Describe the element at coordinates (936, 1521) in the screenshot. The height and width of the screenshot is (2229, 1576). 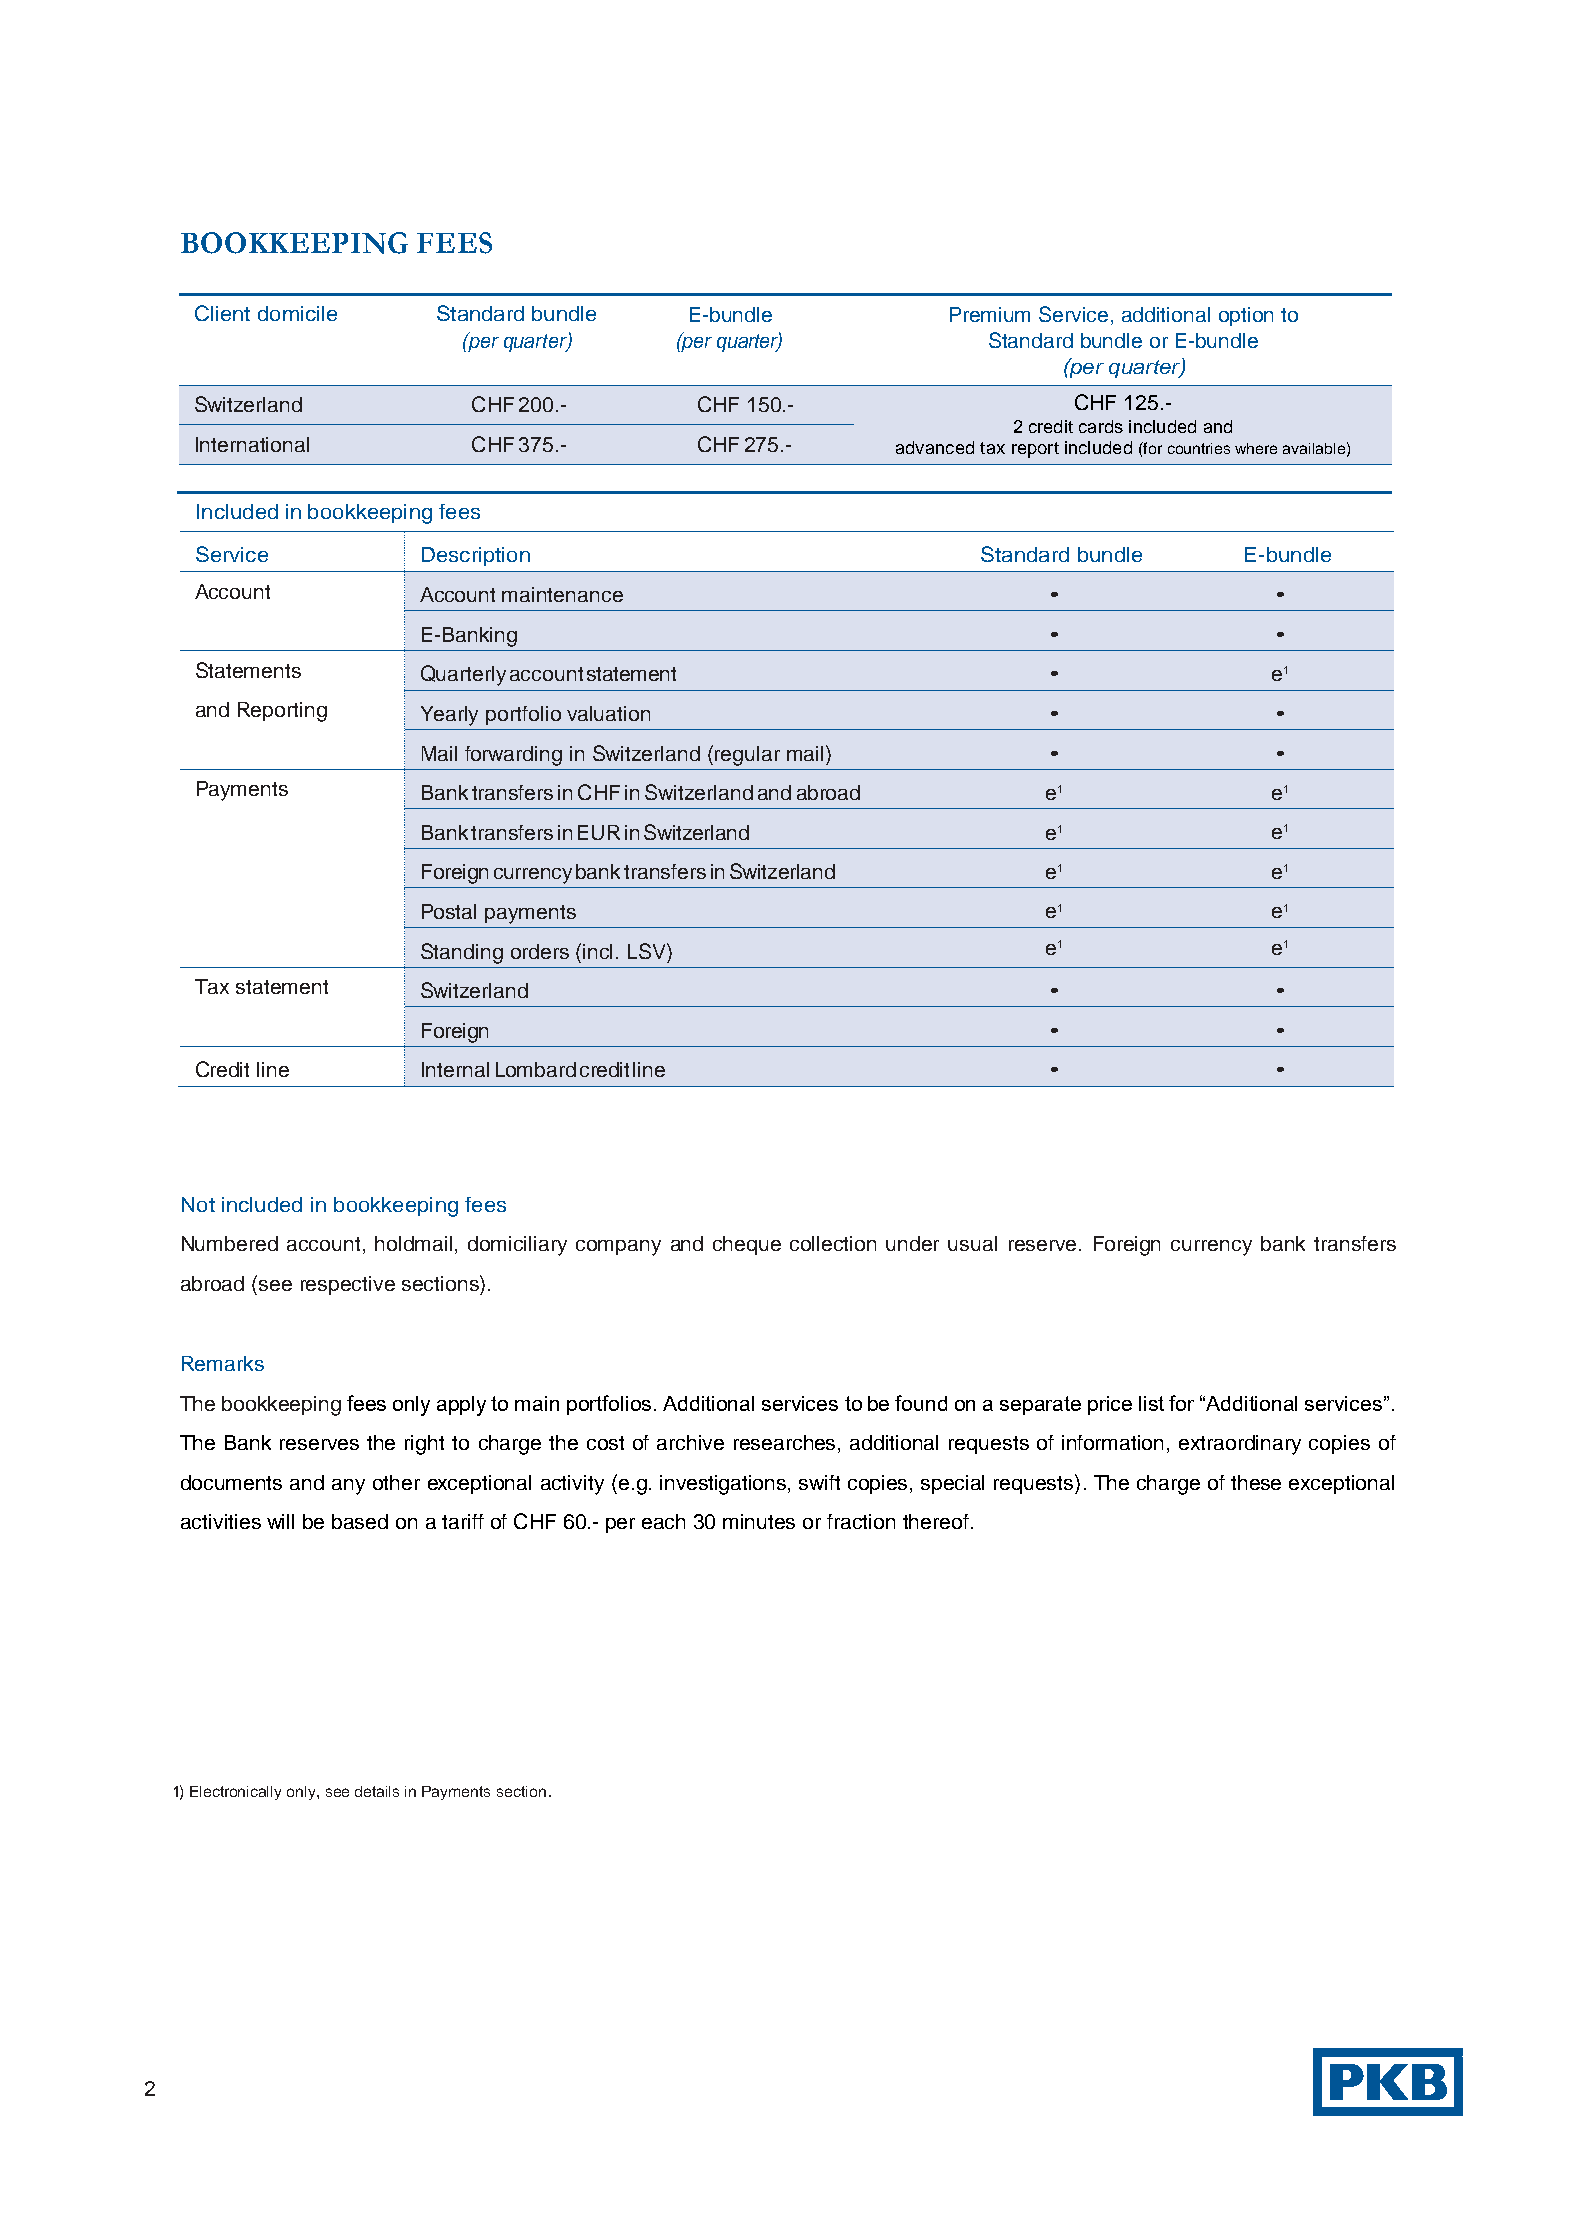
I see `thereof` at that location.
